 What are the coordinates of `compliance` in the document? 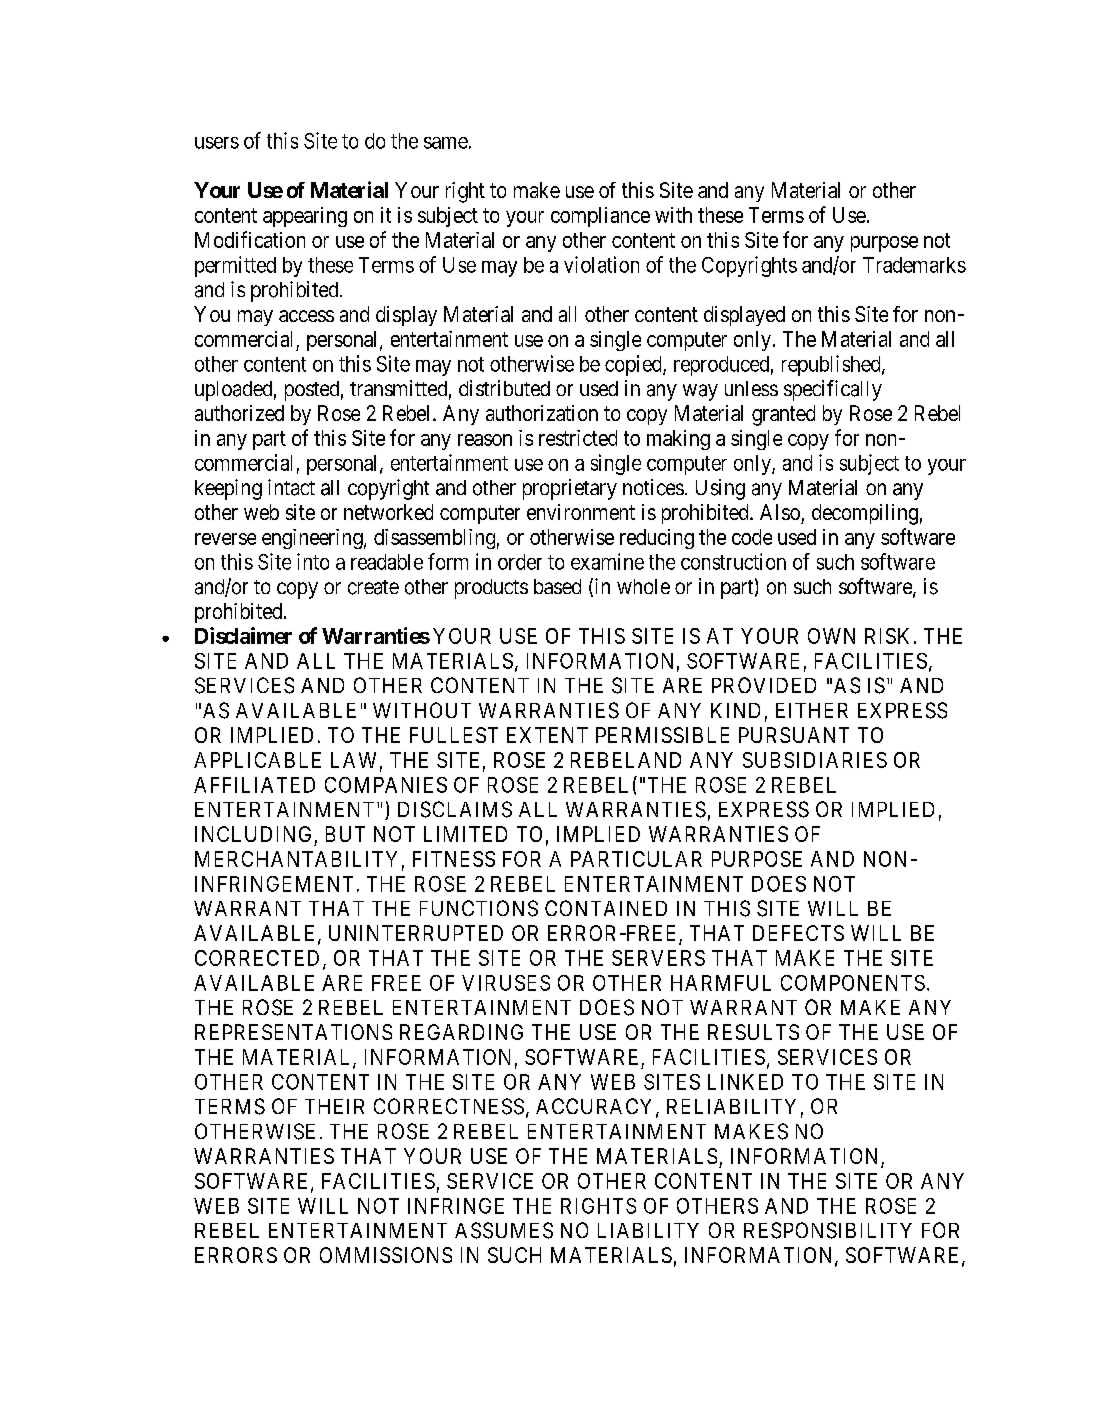 It's located at (600, 217).
